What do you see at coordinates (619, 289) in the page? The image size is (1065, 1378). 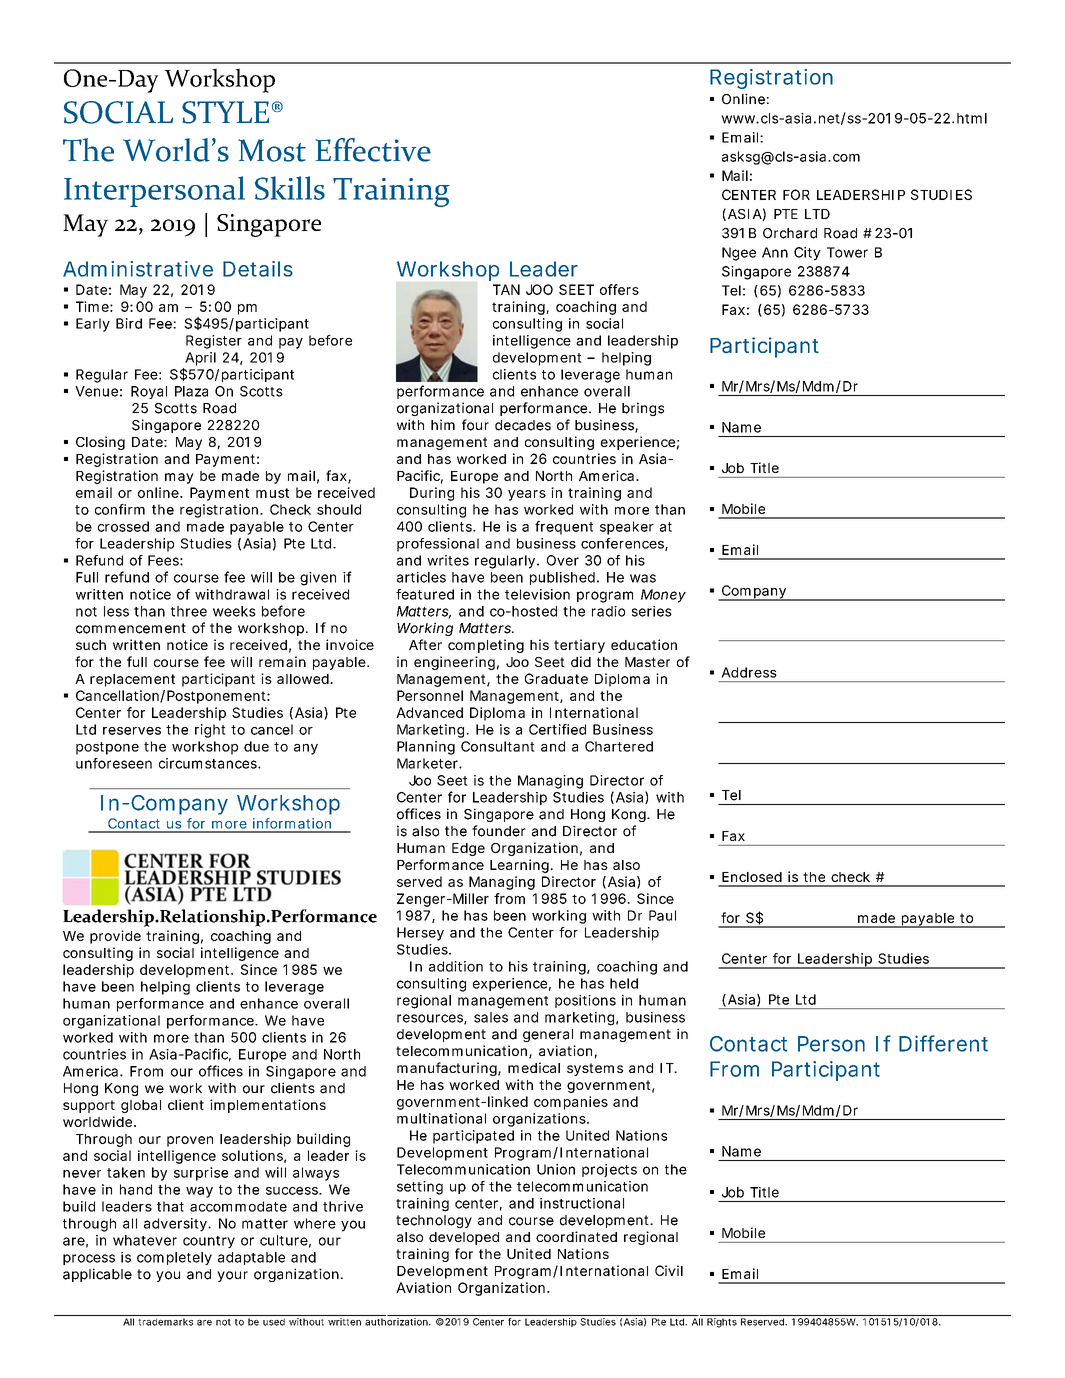 I see `offers` at bounding box center [619, 289].
